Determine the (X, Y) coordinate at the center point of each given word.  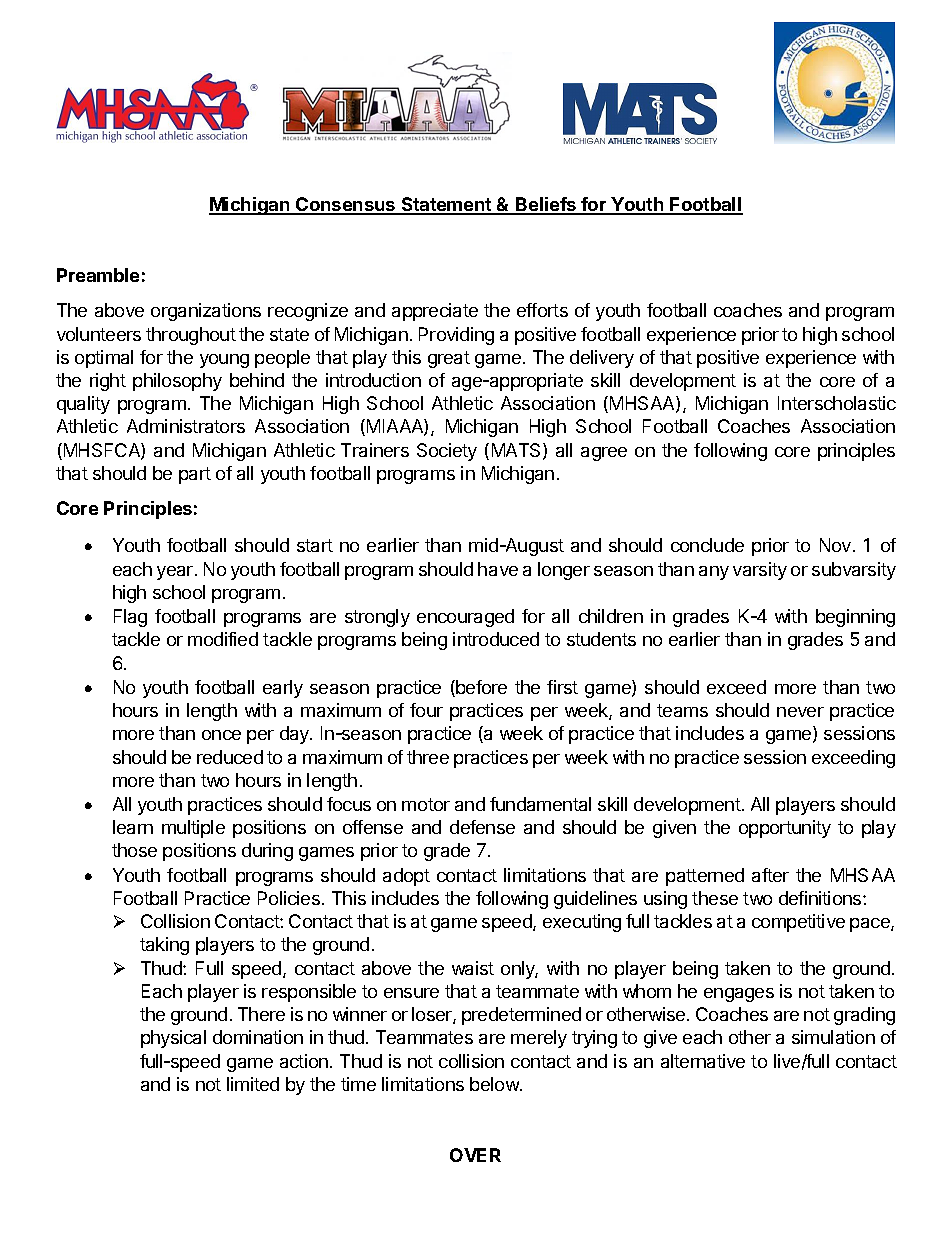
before (480, 688)
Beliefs (546, 205)
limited (253, 1084)
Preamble (98, 275)
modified (223, 639)
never (800, 712)
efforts (542, 310)
